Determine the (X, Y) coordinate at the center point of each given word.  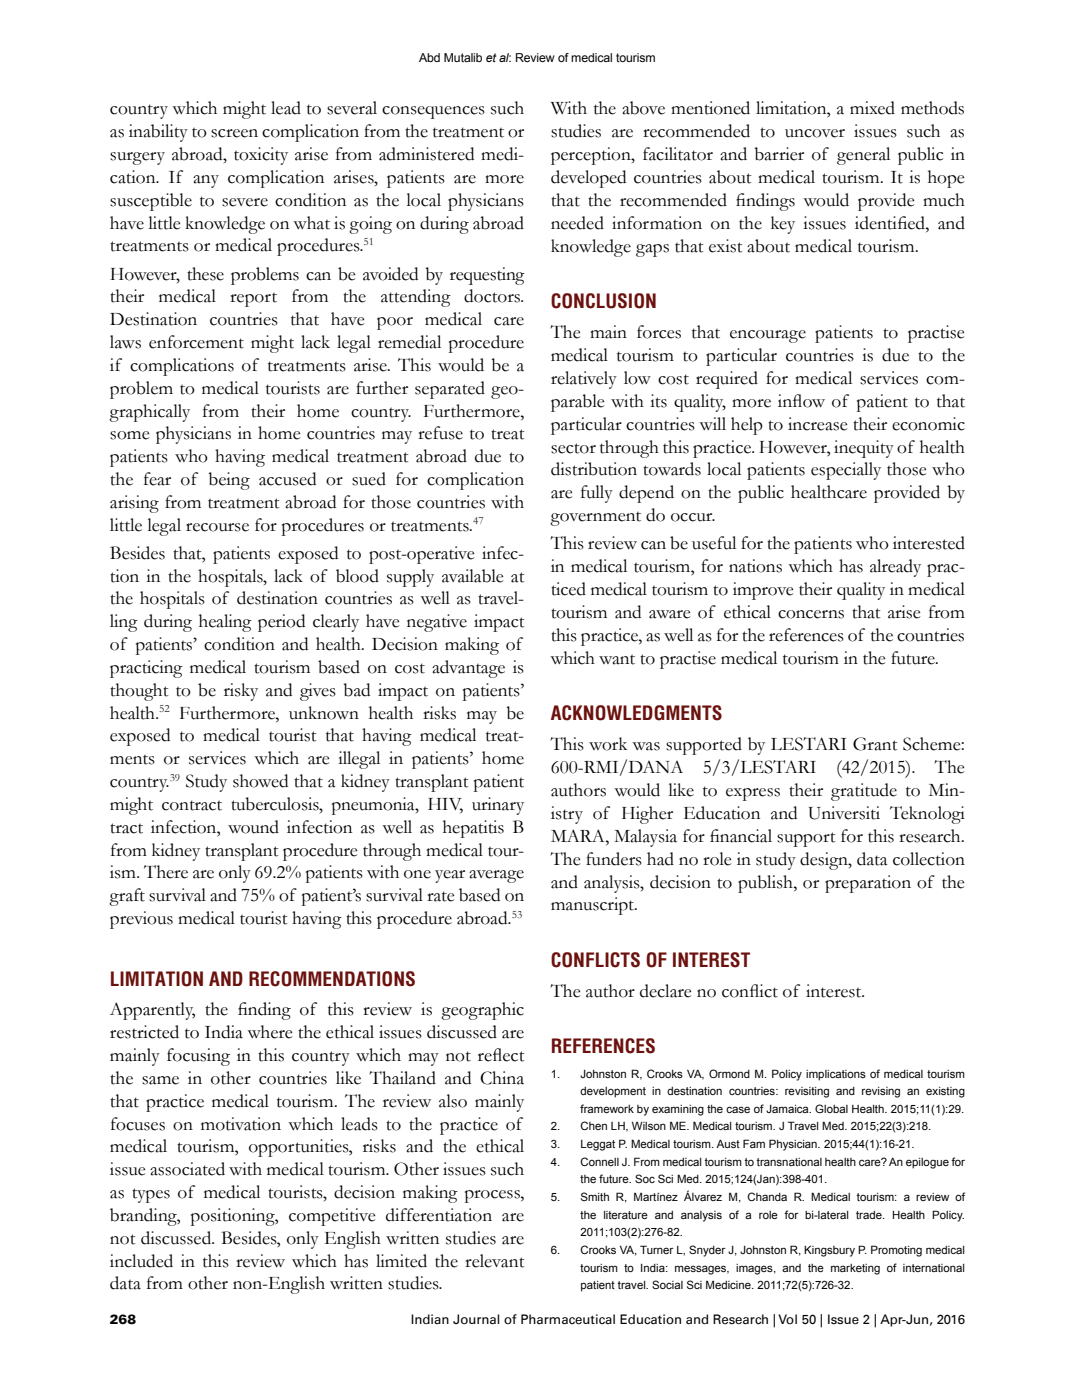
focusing (198, 1057)
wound (253, 827)
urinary (498, 806)
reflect (501, 1055)
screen (234, 133)
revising (881, 1092)
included (141, 1261)
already (895, 568)
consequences (433, 112)
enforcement (196, 342)
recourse (217, 527)
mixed (872, 108)
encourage (768, 336)
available (472, 576)
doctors (493, 296)
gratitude (864, 792)
